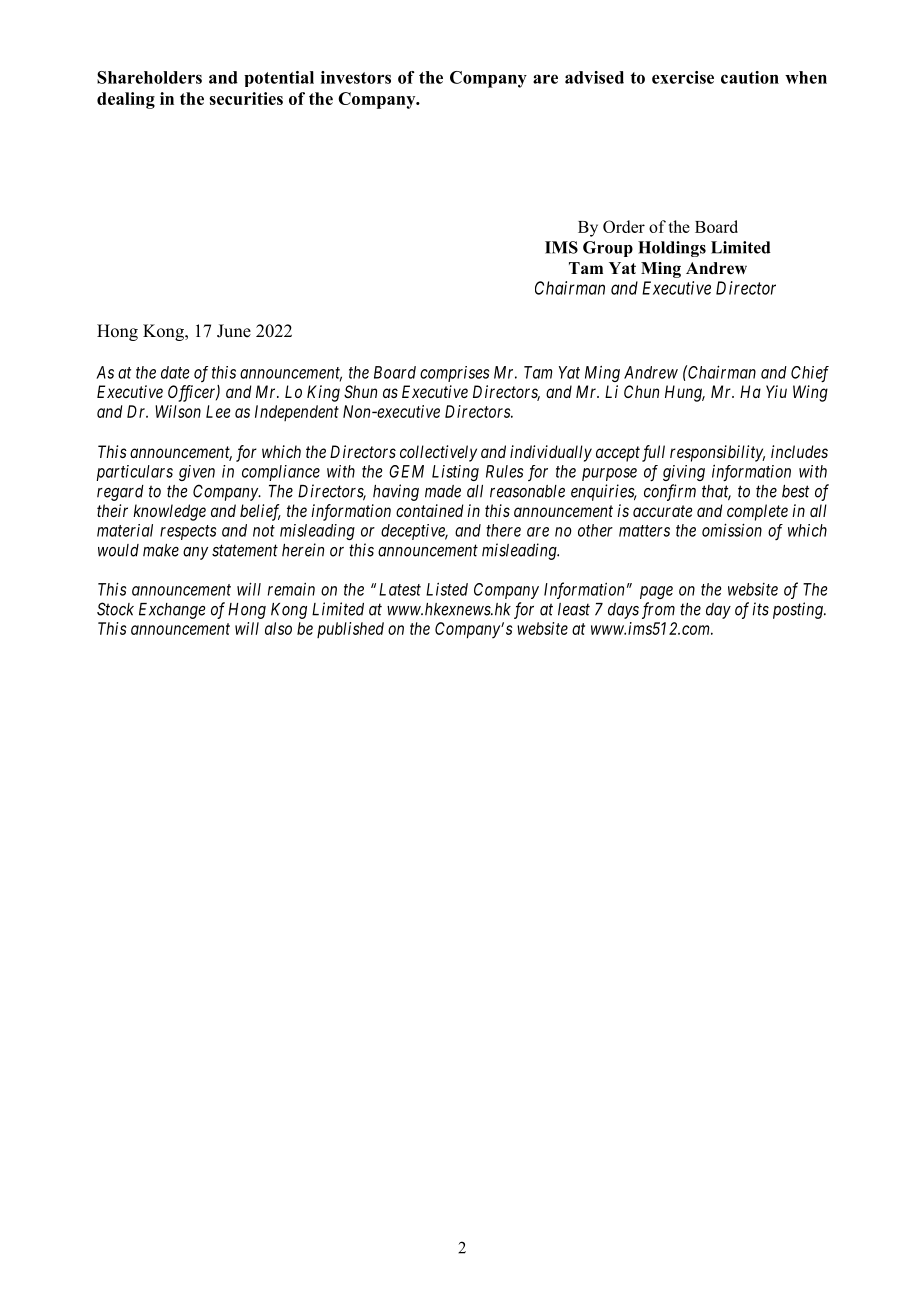 The image size is (924, 1308). What do you see at coordinates (717, 453) in the document?
I see `responsibility` at bounding box center [717, 453].
